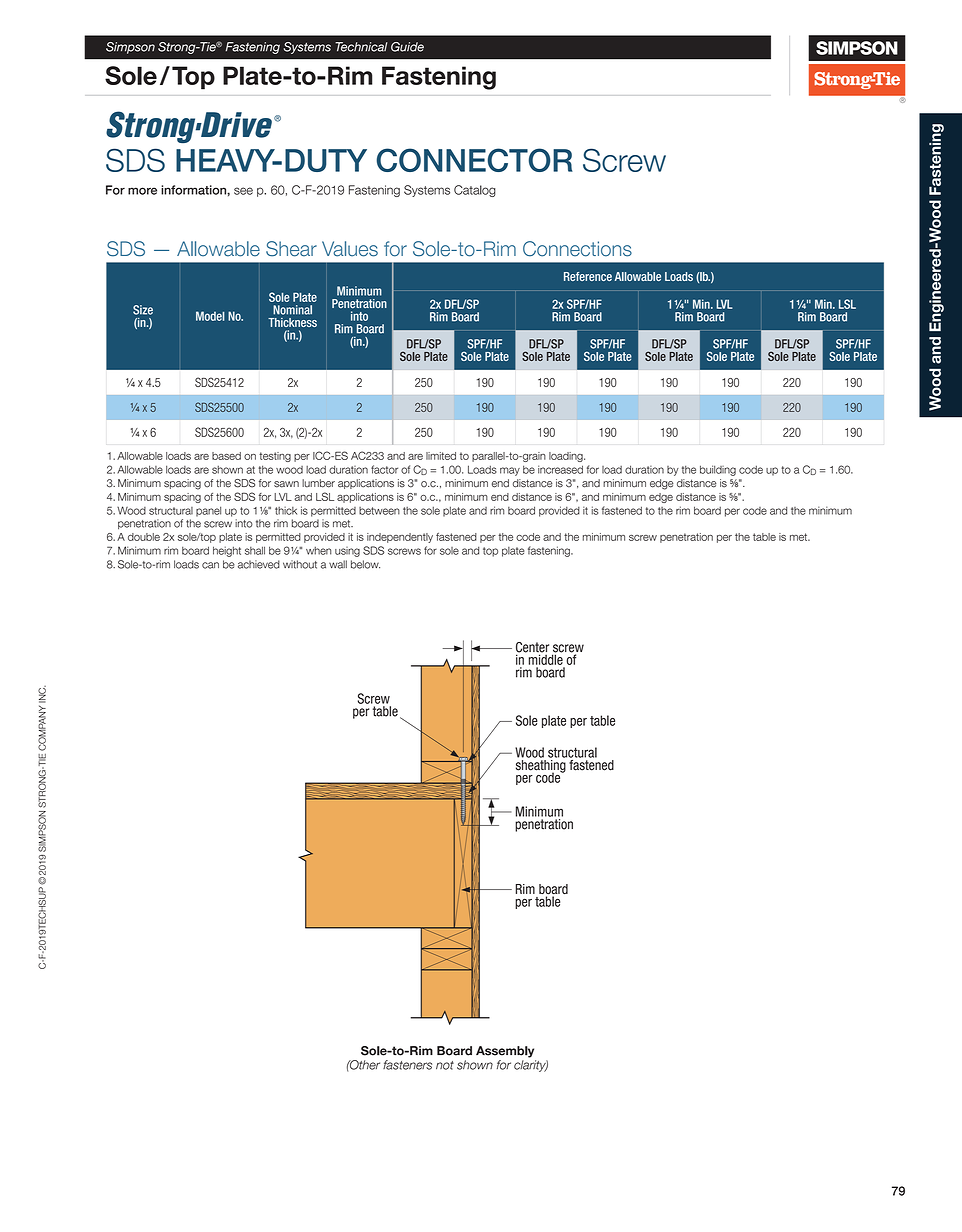 This screenshot has width=962, height=1232. Describe the element at coordinates (532, 648) in the screenshot. I see `Center` at that location.
